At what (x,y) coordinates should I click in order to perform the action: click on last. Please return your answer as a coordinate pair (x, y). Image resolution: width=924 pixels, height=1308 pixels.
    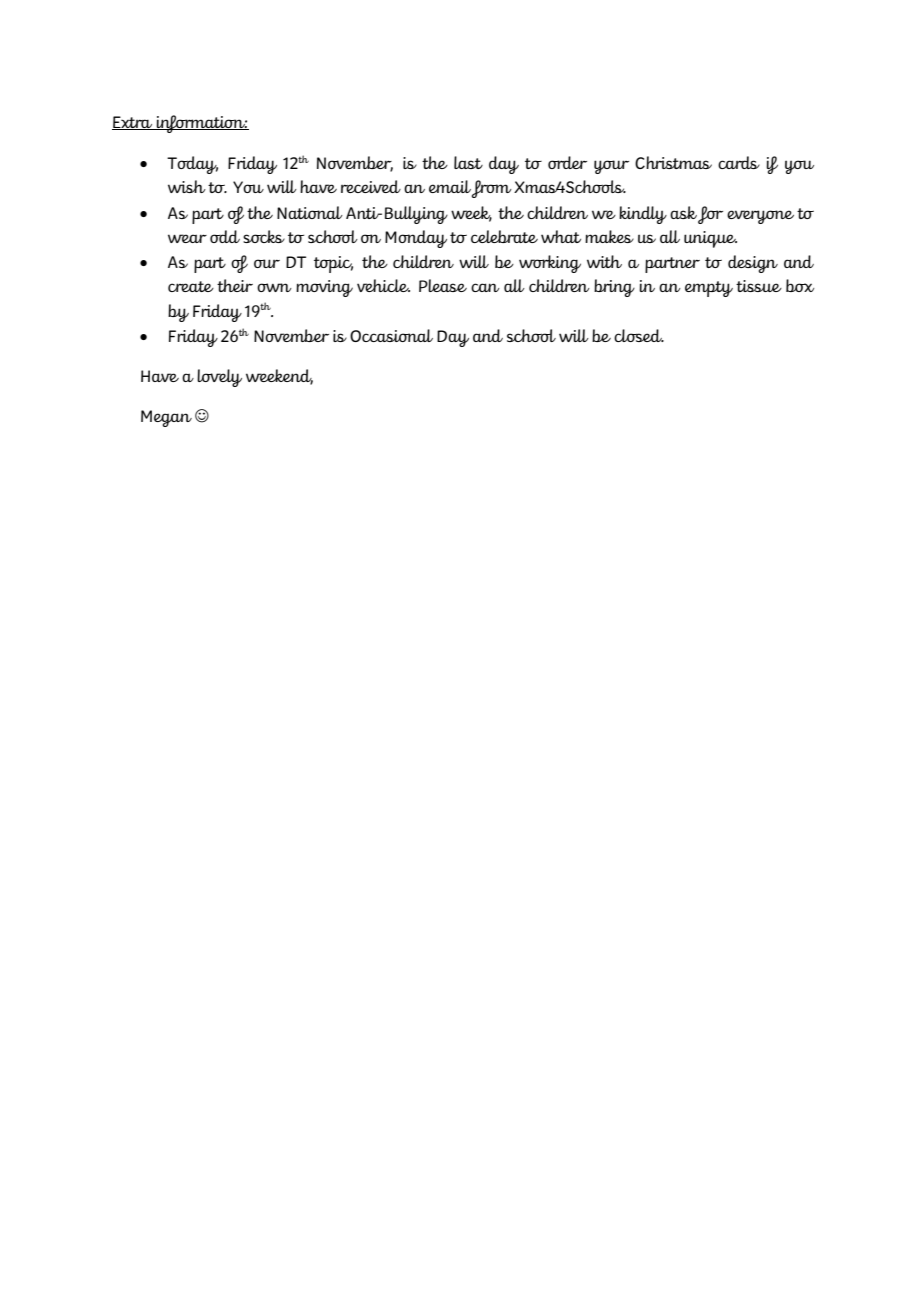
    Looking at the image, I should click on (468, 162).
